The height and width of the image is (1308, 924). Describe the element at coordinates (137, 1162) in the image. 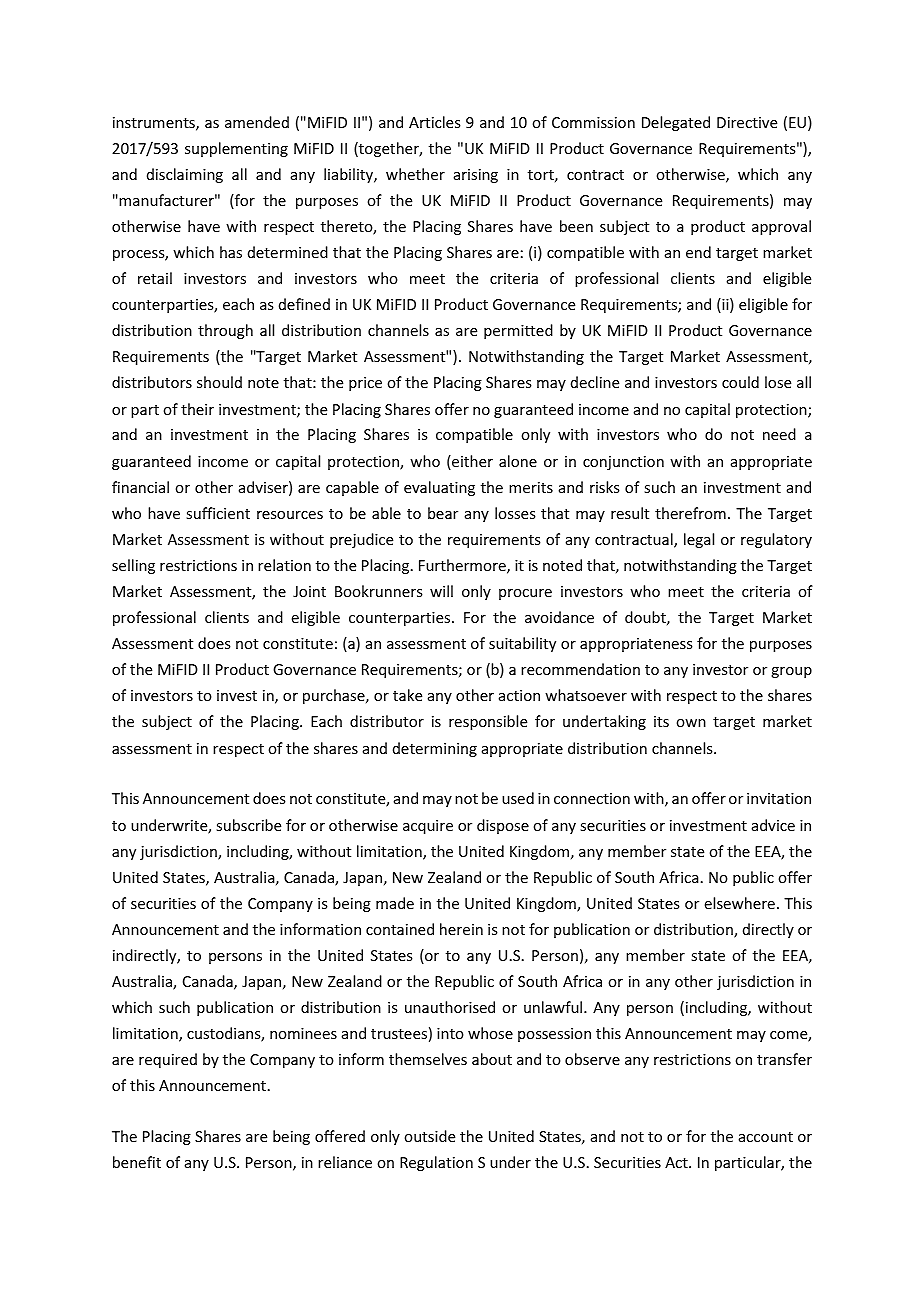

I see `benefit` at that location.
